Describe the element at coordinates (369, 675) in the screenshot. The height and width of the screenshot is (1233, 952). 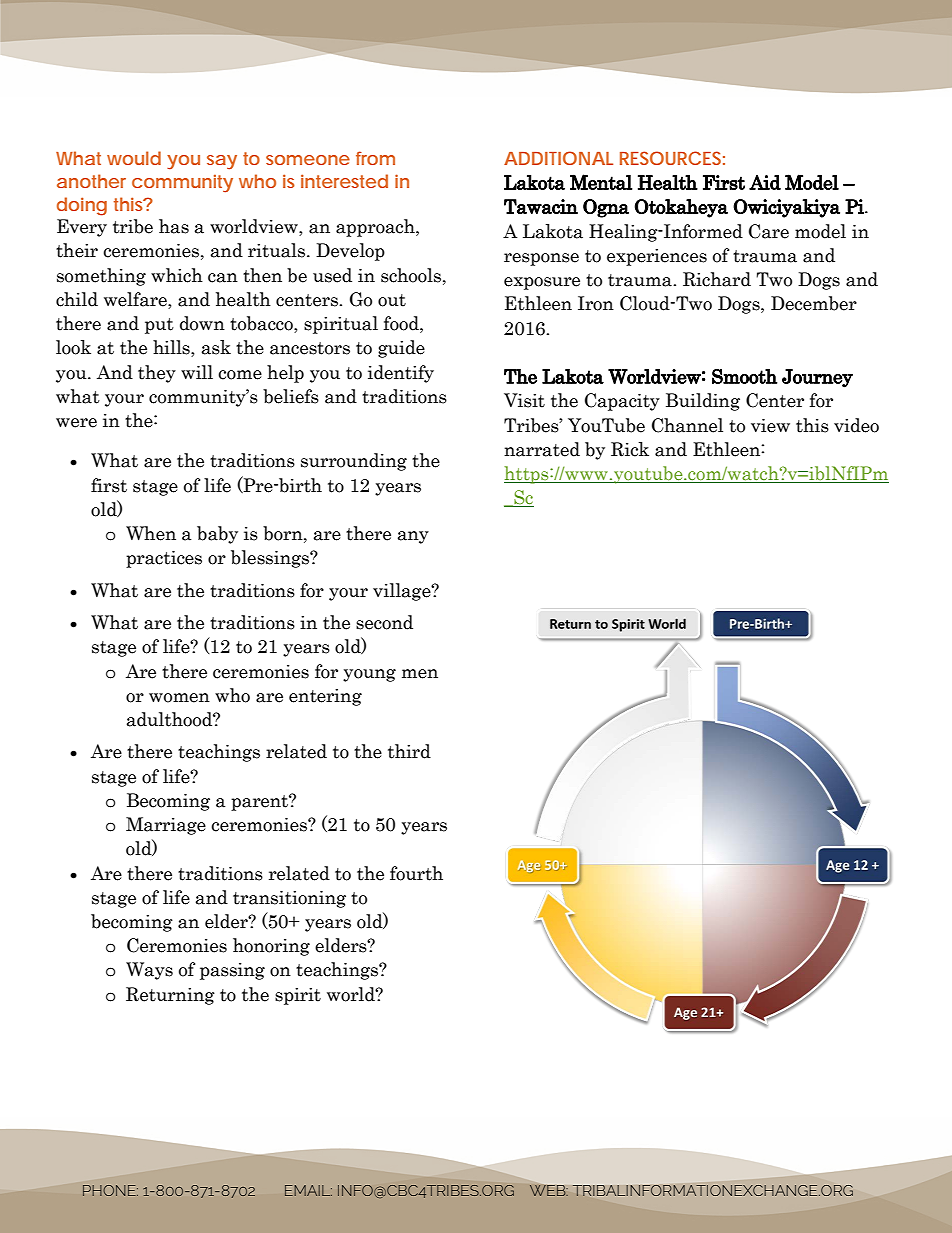
I see `young` at that location.
